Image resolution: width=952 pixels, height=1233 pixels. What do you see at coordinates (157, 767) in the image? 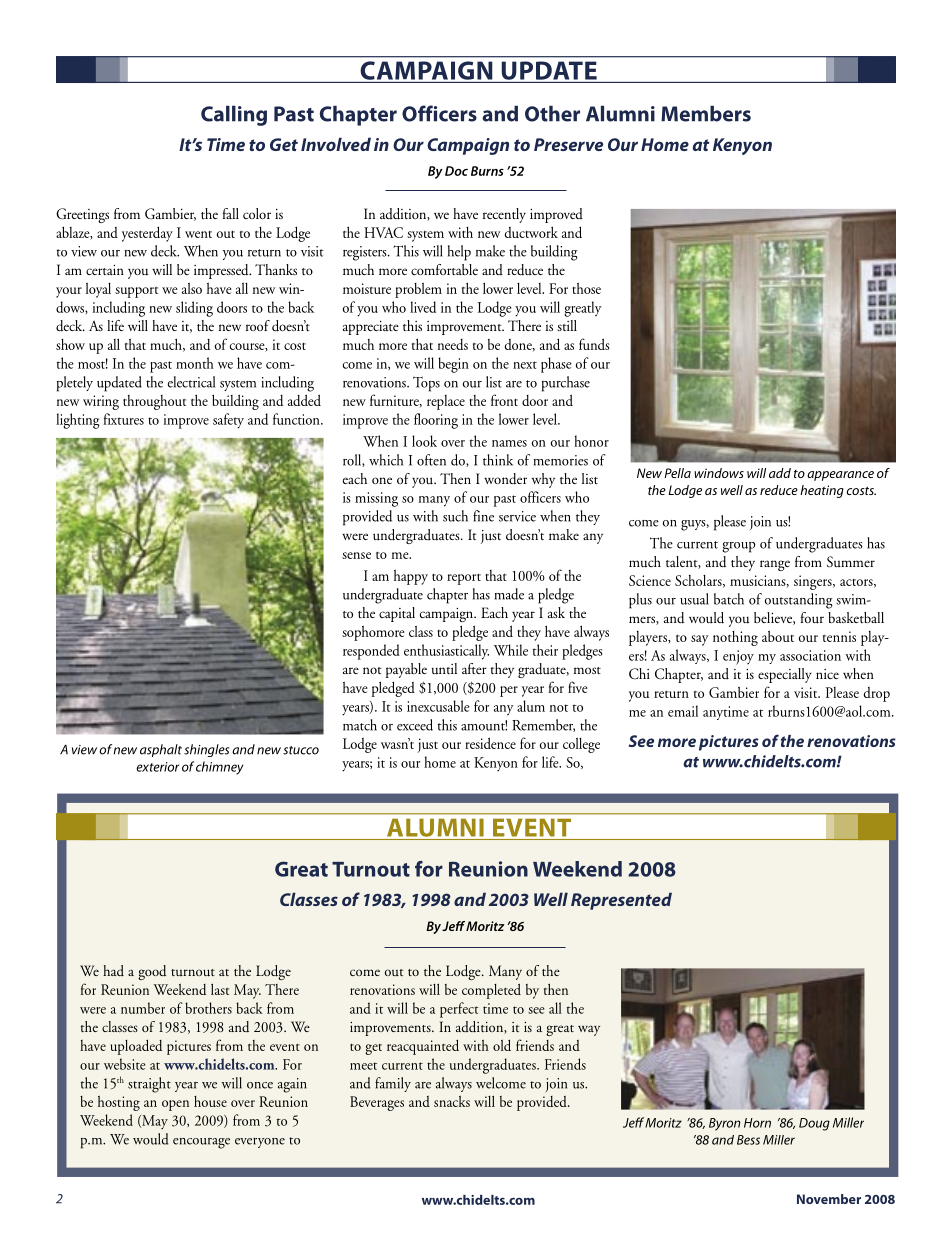
I see `exterior` at bounding box center [157, 767].
